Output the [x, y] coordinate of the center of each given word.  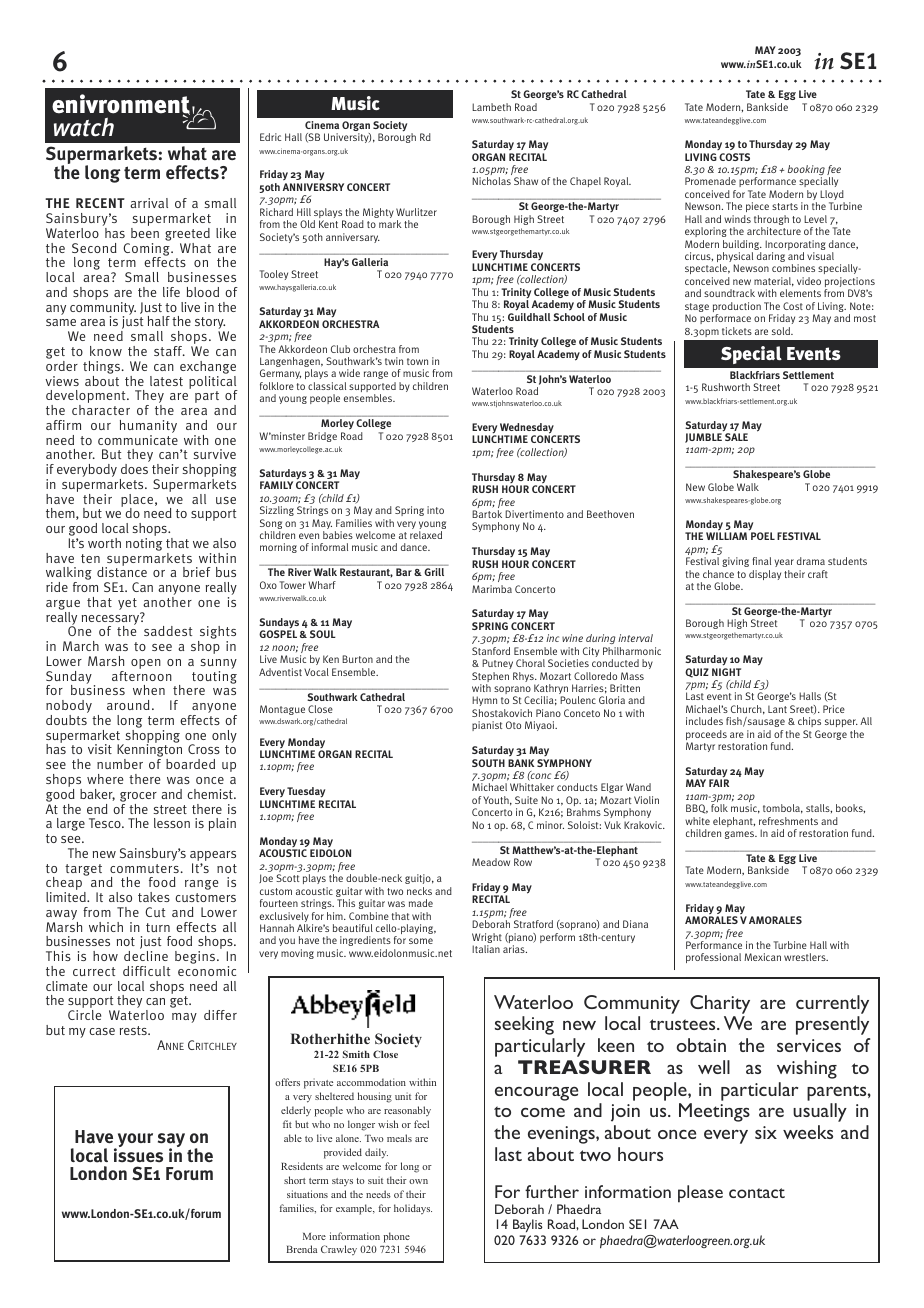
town [417, 361]
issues [138, 1154]
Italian [486, 949]
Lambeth [491, 107]
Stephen [490, 678]
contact [757, 1193]
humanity [148, 428]
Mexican [762, 957]
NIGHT [726, 672]
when [149, 690]
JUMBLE [704, 437]
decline [146, 956]
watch [84, 127]
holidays [413, 1209]
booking [806, 171]
